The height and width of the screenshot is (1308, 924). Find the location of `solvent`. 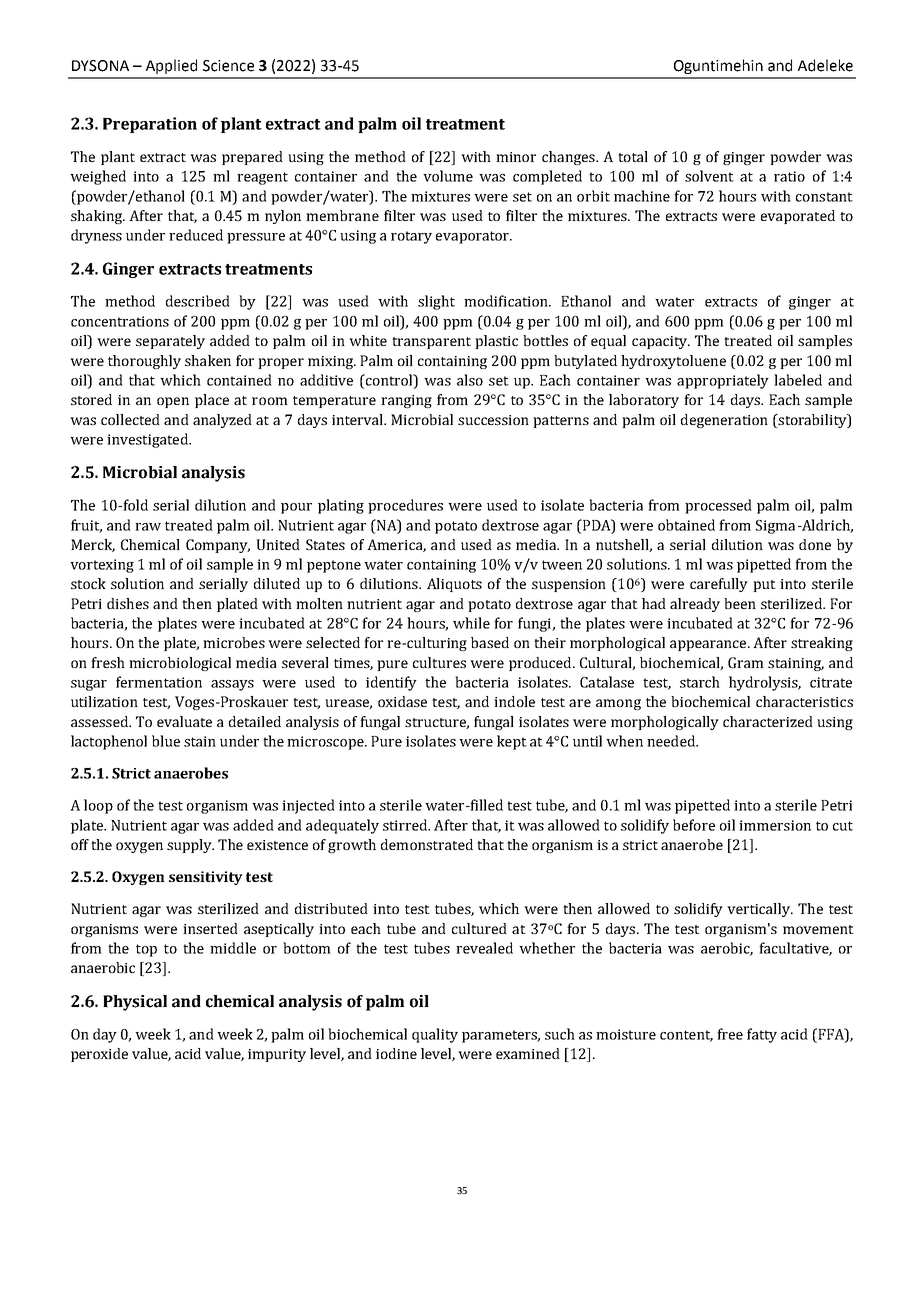

solvent is located at coordinates (709, 176).
